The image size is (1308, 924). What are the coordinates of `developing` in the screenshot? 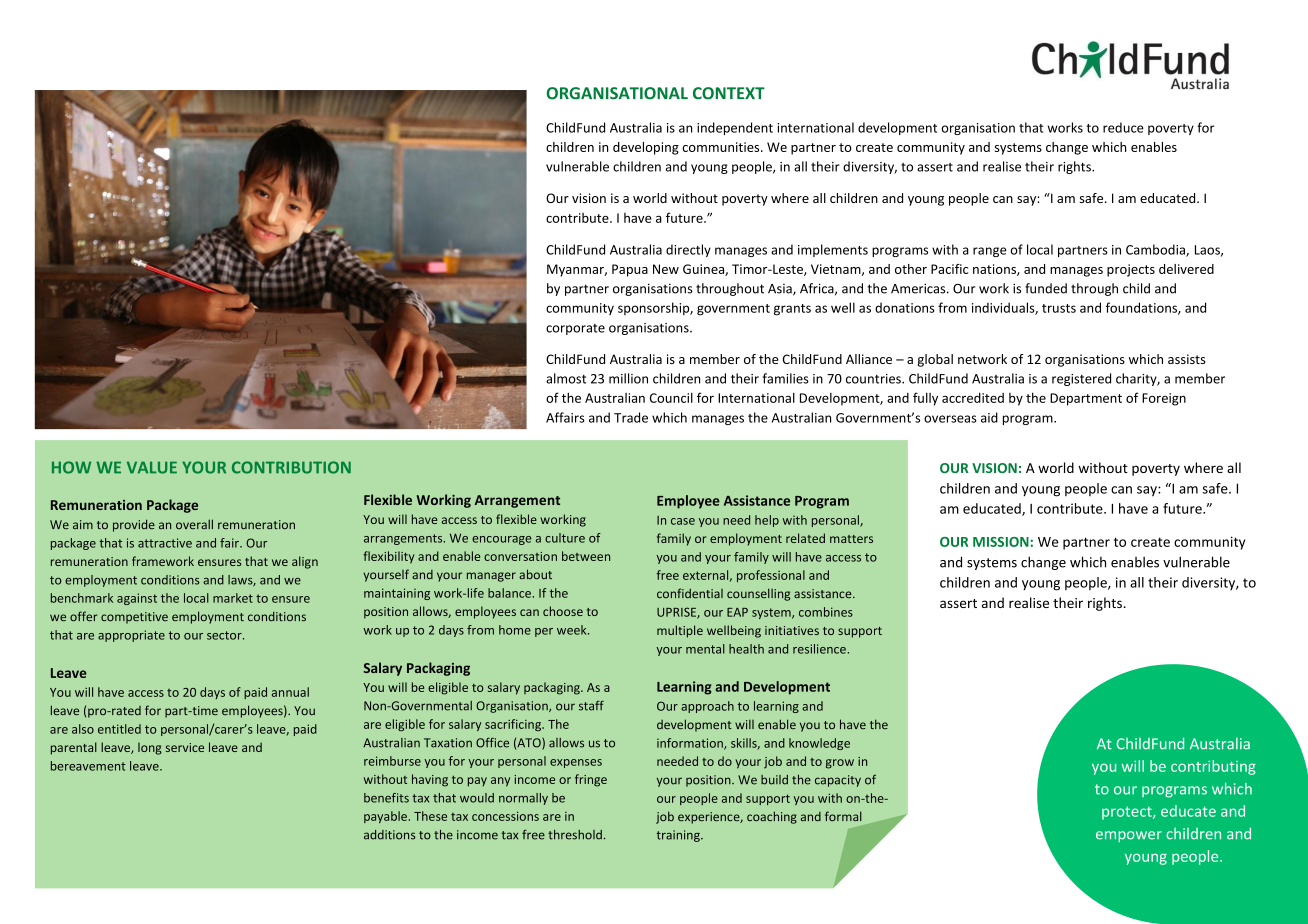 It's located at (646, 148).
